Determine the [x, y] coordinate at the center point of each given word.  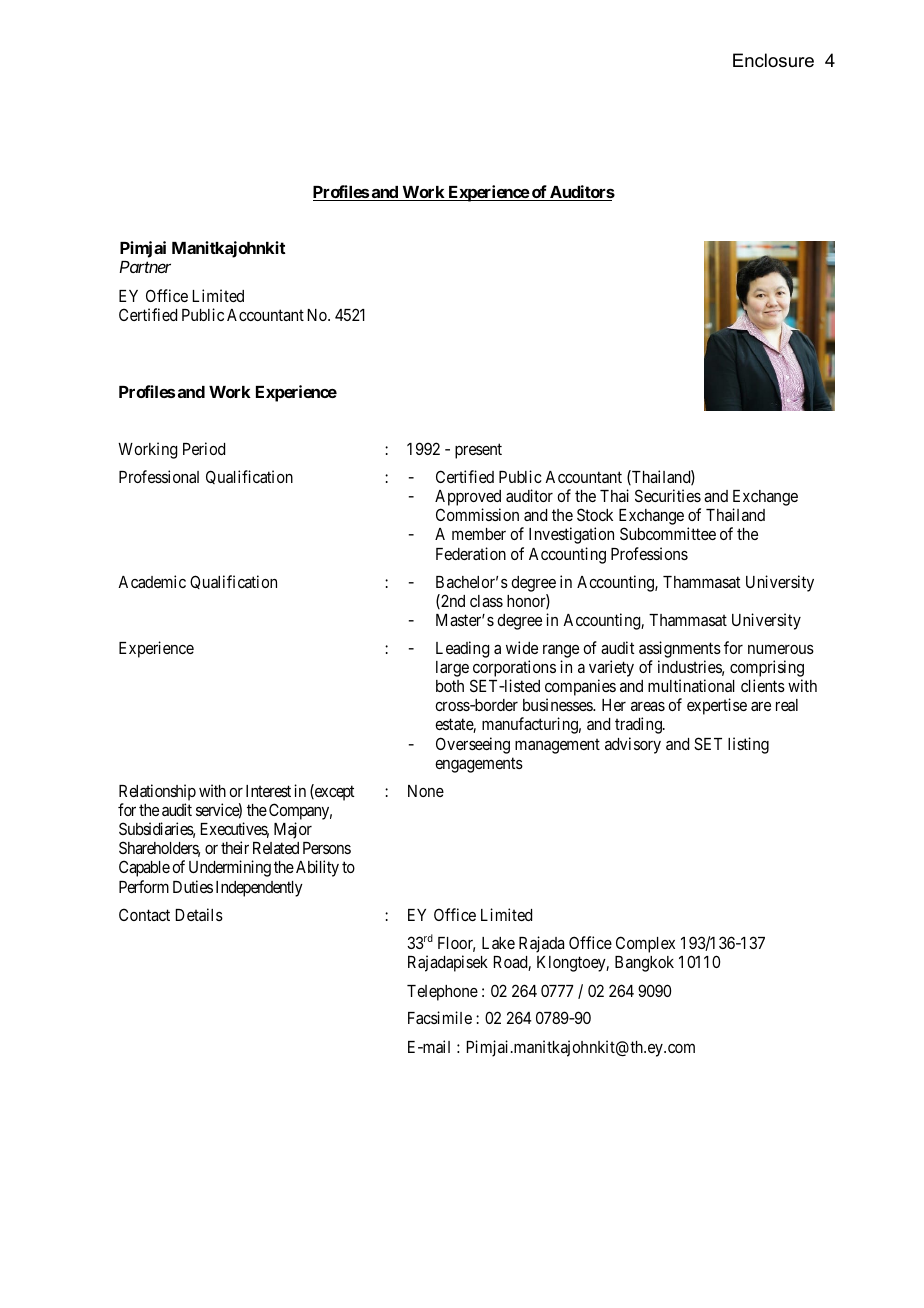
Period [204, 448]
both [450, 686]
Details [199, 914]
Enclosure [773, 60]
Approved [468, 498]
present [478, 451]
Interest [268, 791]
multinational [691, 685]
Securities [668, 495]
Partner [145, 267]
